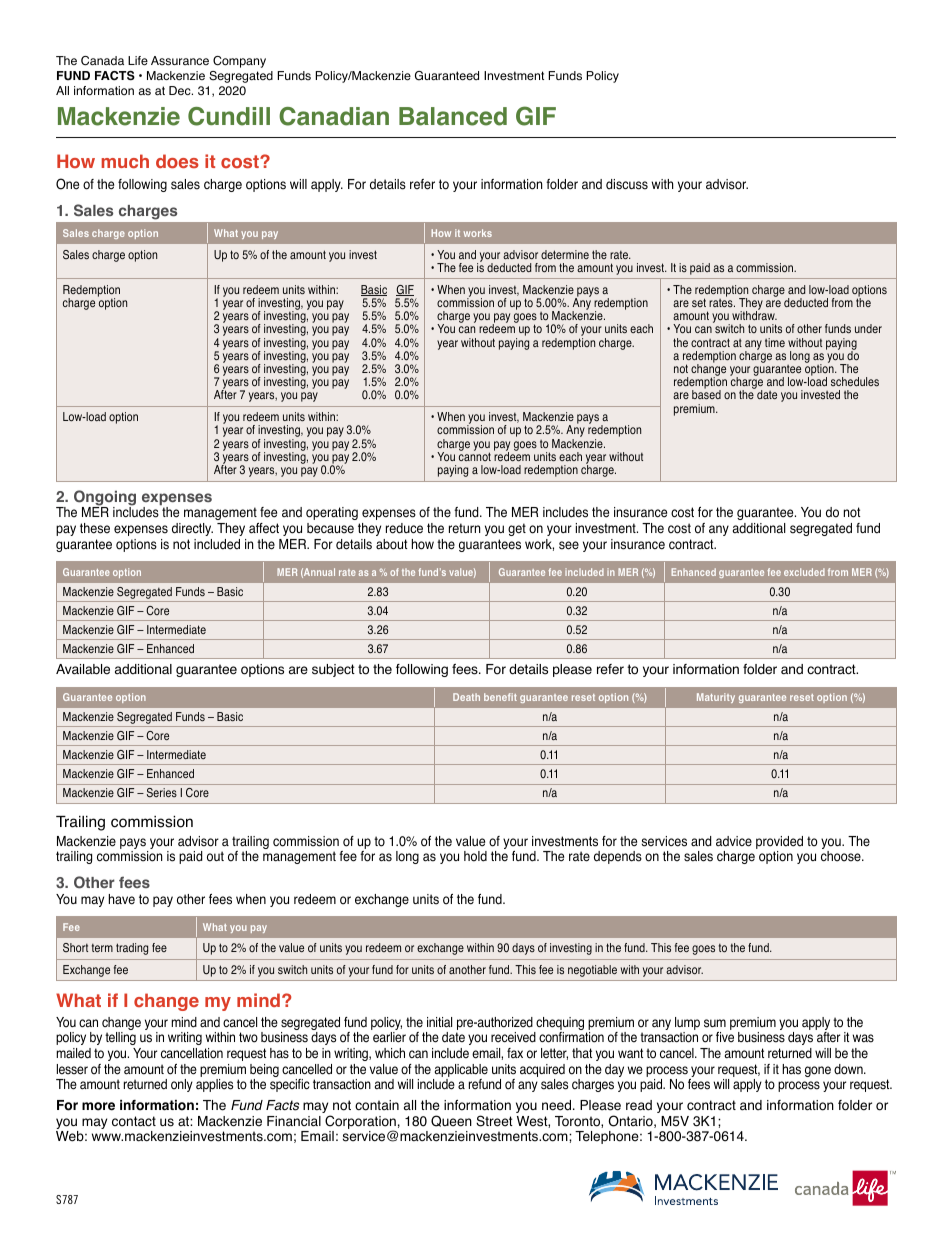  I want to click on cannot, so click(475, 456).
